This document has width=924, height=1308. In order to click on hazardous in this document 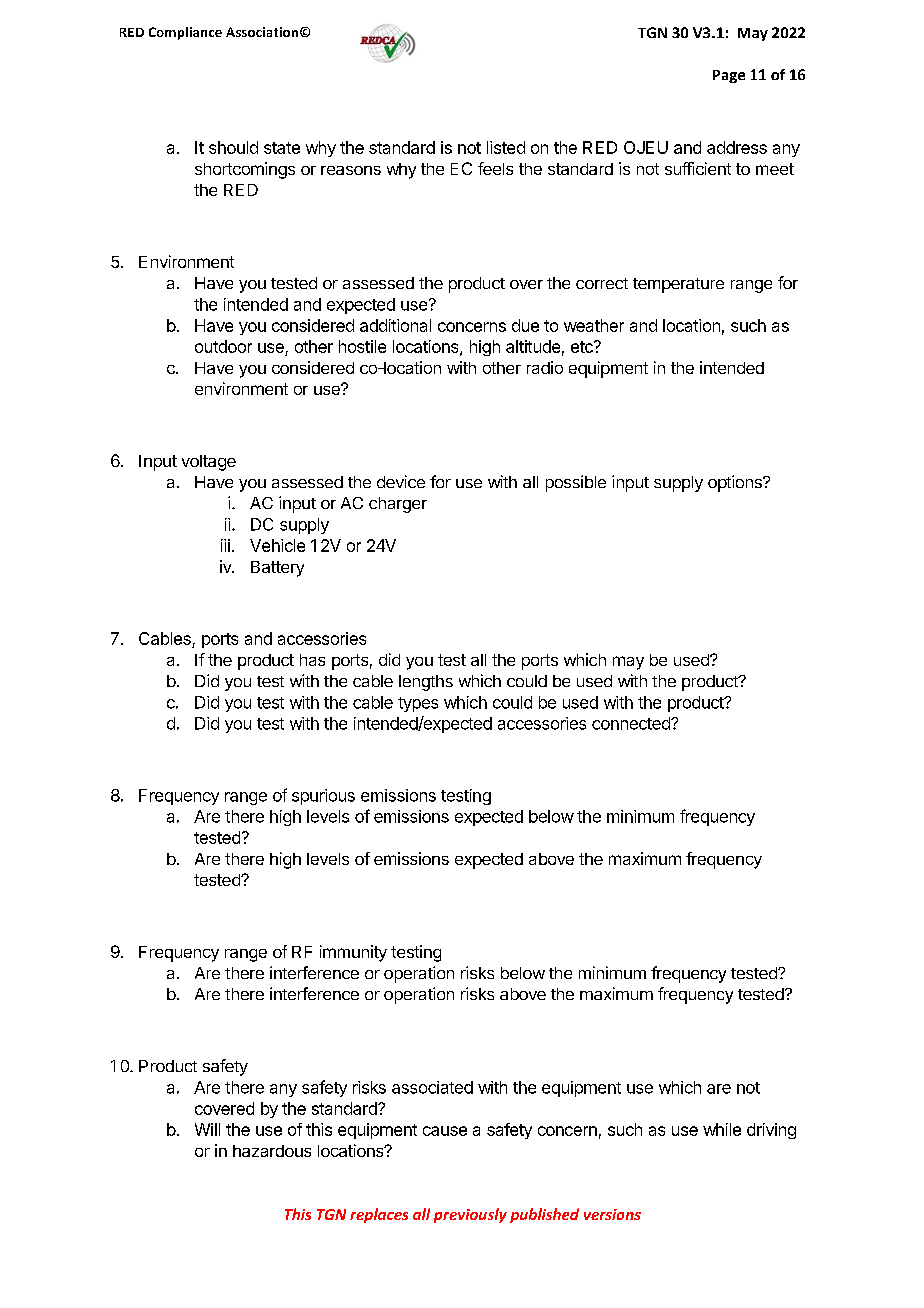, I will do `click(272, 1151)`.
